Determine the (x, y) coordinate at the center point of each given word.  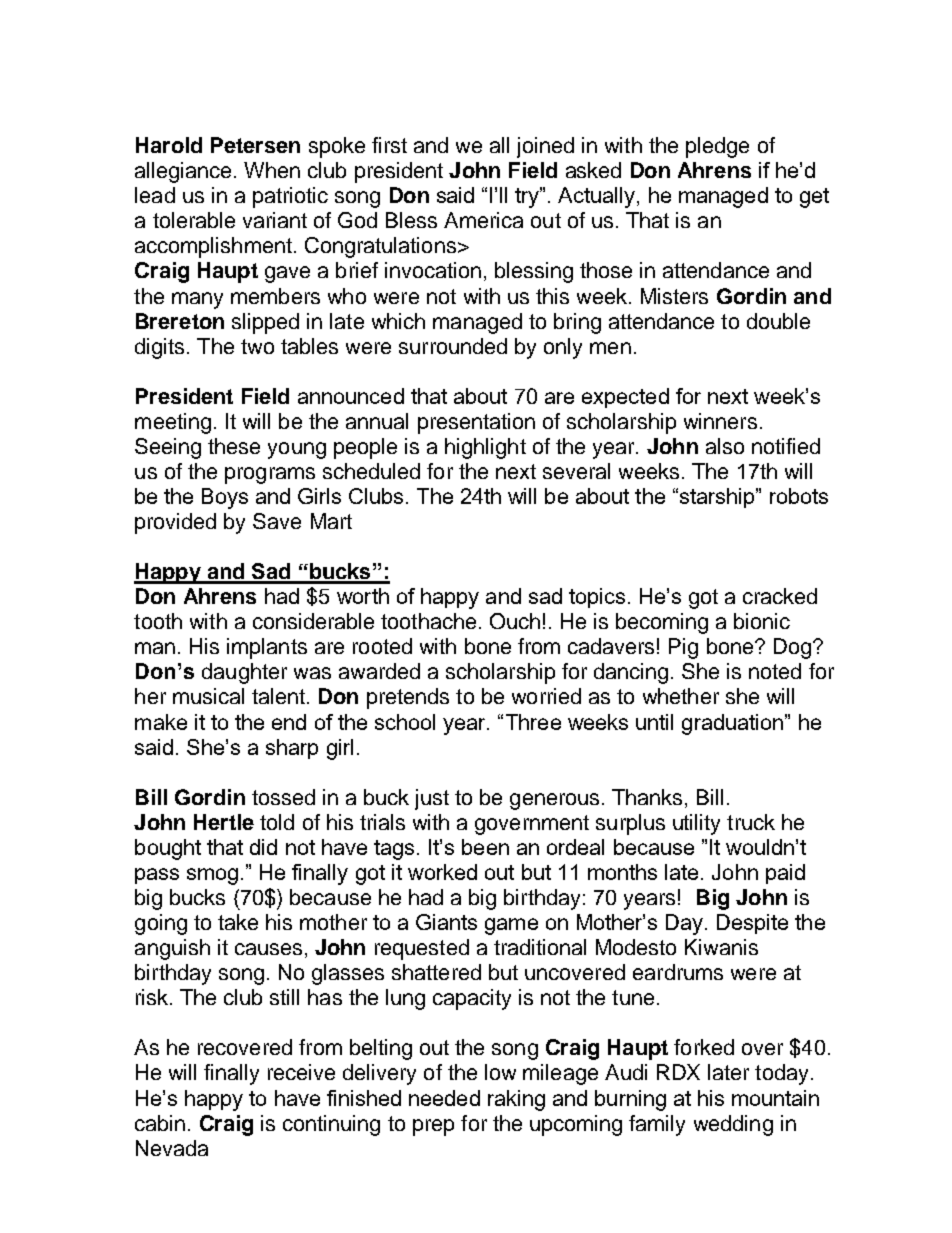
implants (267, 648)
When (272, 170)
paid (785, 874)
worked (442, 872)
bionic (762, 621)
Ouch (515, 621)
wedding (733, 1125)
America (483, 220)
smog (212, 876)
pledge (717, 147)
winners (720, 421)
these (234, 446)
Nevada (172, 1148)
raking (516, 1100)
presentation (476, 423)
